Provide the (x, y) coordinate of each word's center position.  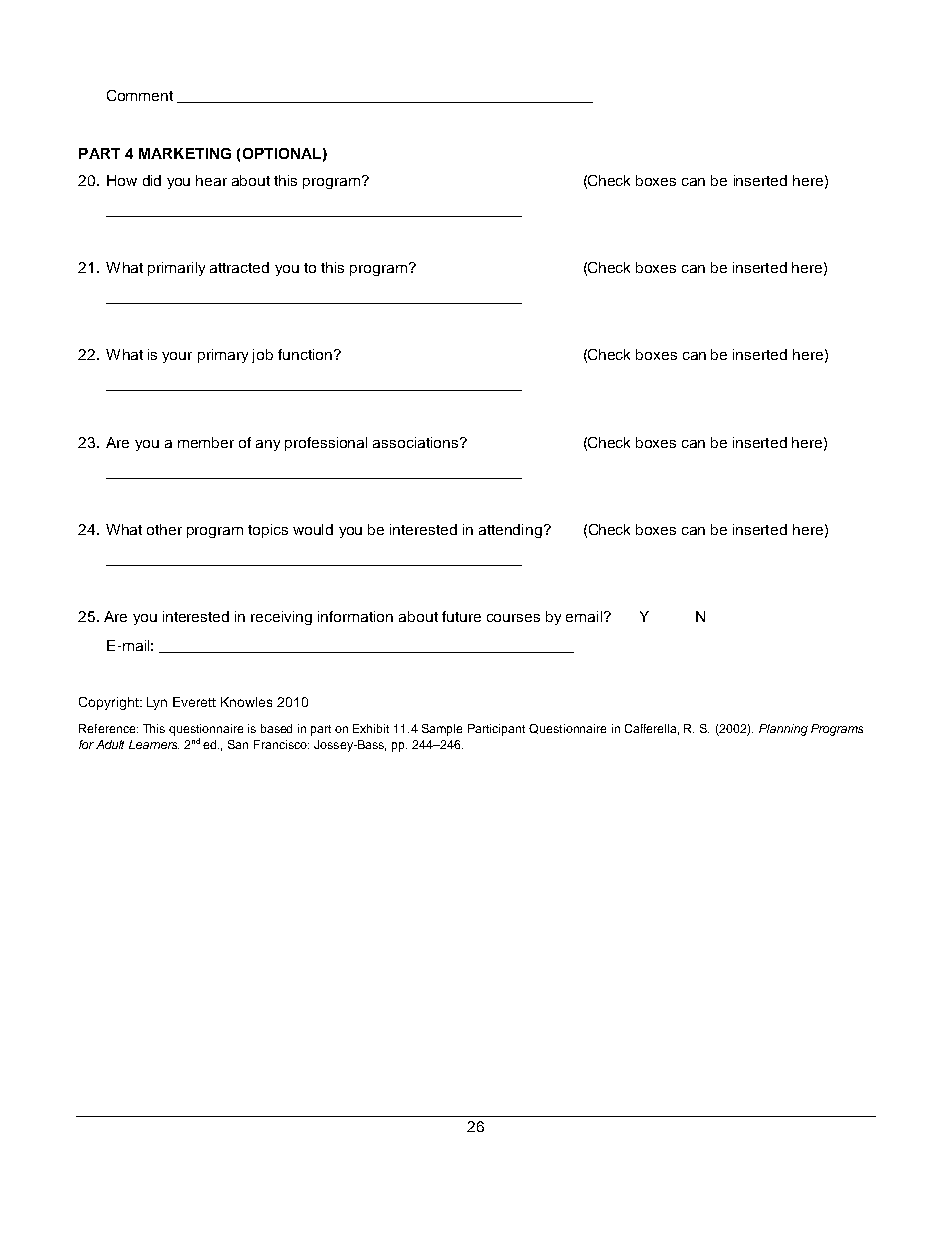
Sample (442, 730)
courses (513, 618)
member (206, 442)
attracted (239, 267)
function (305, 354)
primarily (176, 269)
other (164, 529)
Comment (140, 95)
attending (510, 531)
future (461, 616)
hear (211, 180)
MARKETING (185, 153)
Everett (194, 702)
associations (417, 442)
